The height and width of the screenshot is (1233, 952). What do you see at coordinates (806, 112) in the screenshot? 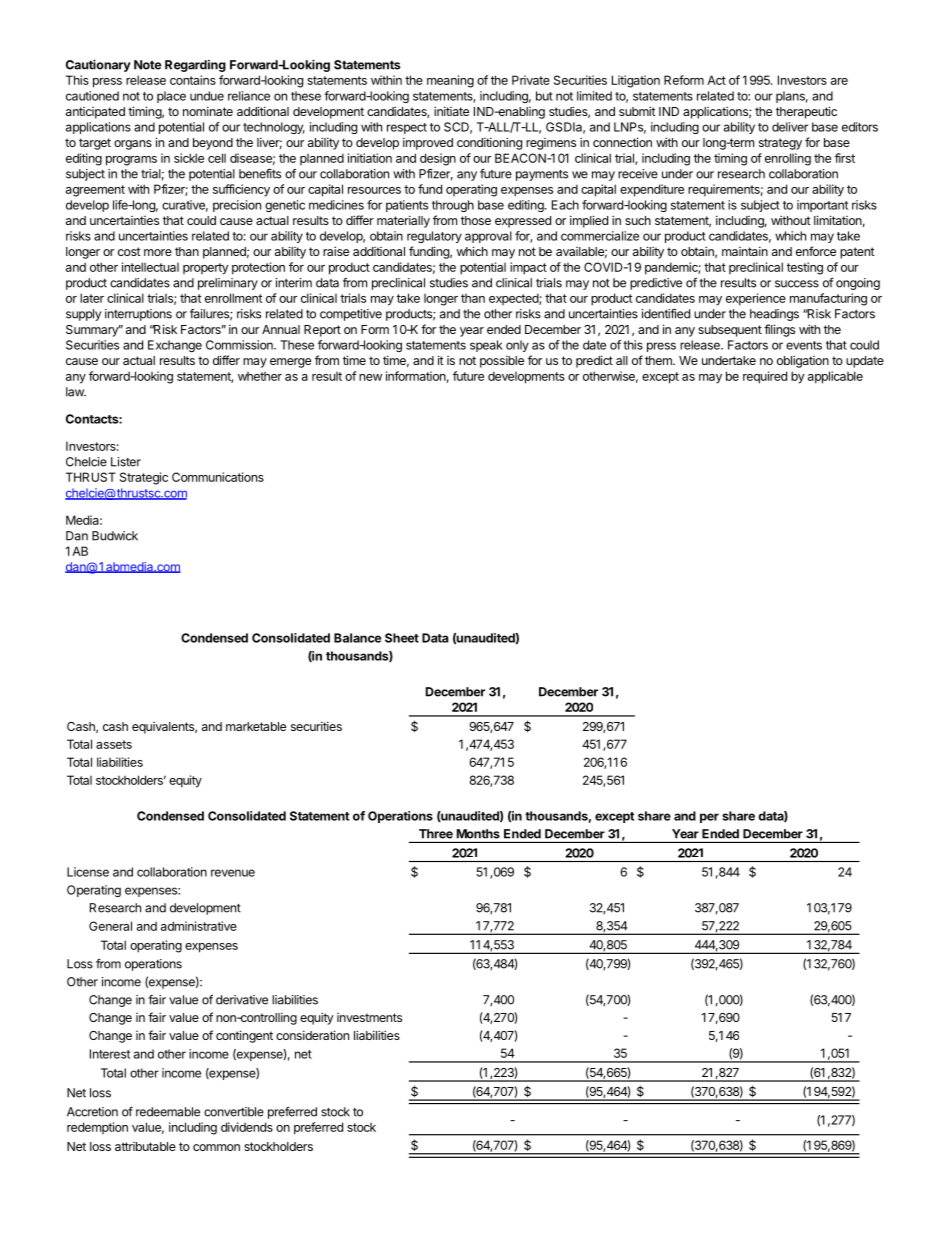
I see `therapeutic` at bounding box center [806, 112].
